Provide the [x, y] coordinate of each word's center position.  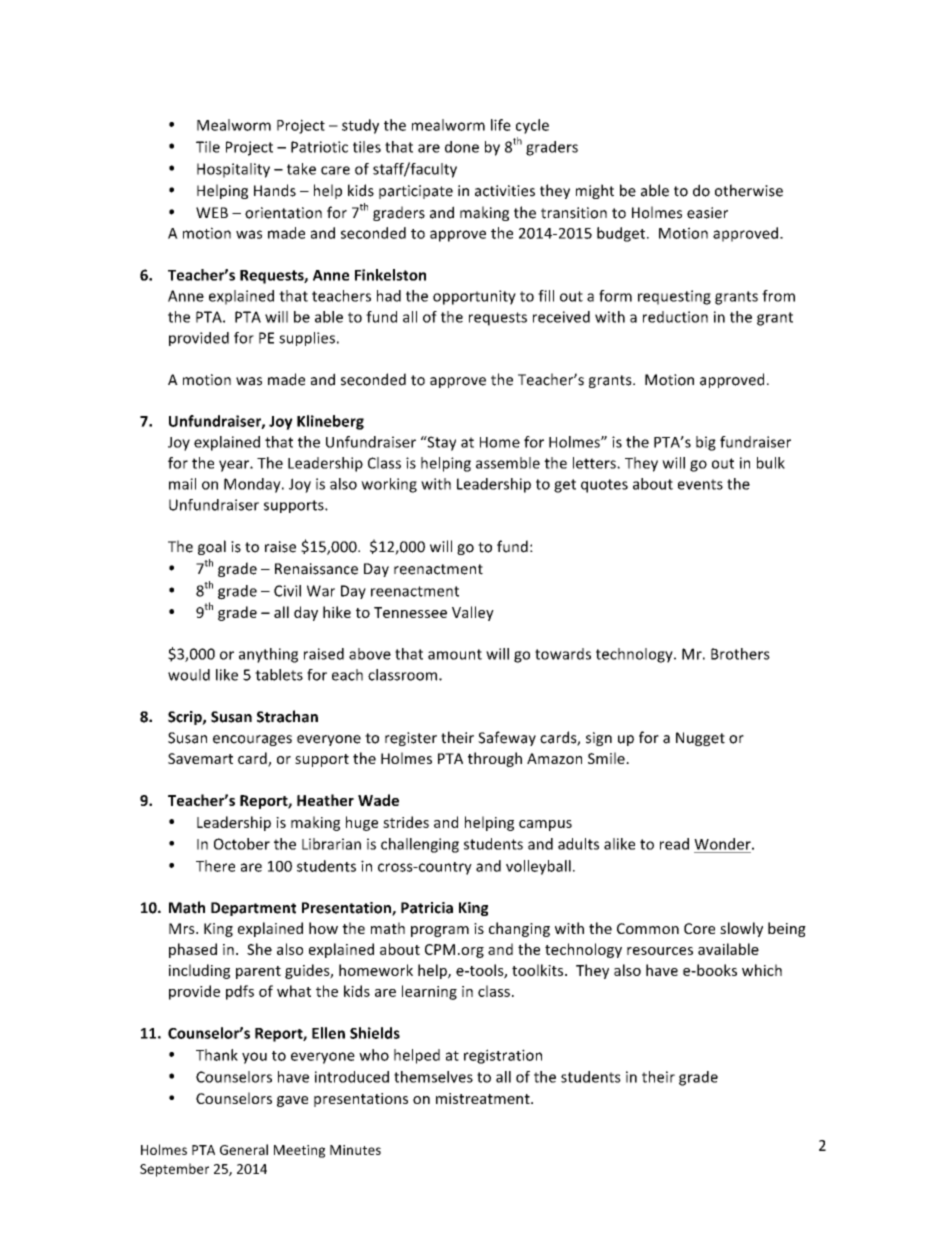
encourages [252, 740]
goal [212, 547]
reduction [675, 317]
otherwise [749, 190]
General [244, 1149]
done [462, 147]
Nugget [700, 739]
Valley [473, 613]
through [495, 759]
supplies [307, 339]
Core [699, 928]
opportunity [474, 297]
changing [519, 929]
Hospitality [233, 170]
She [259, 949]
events [700, 484]
